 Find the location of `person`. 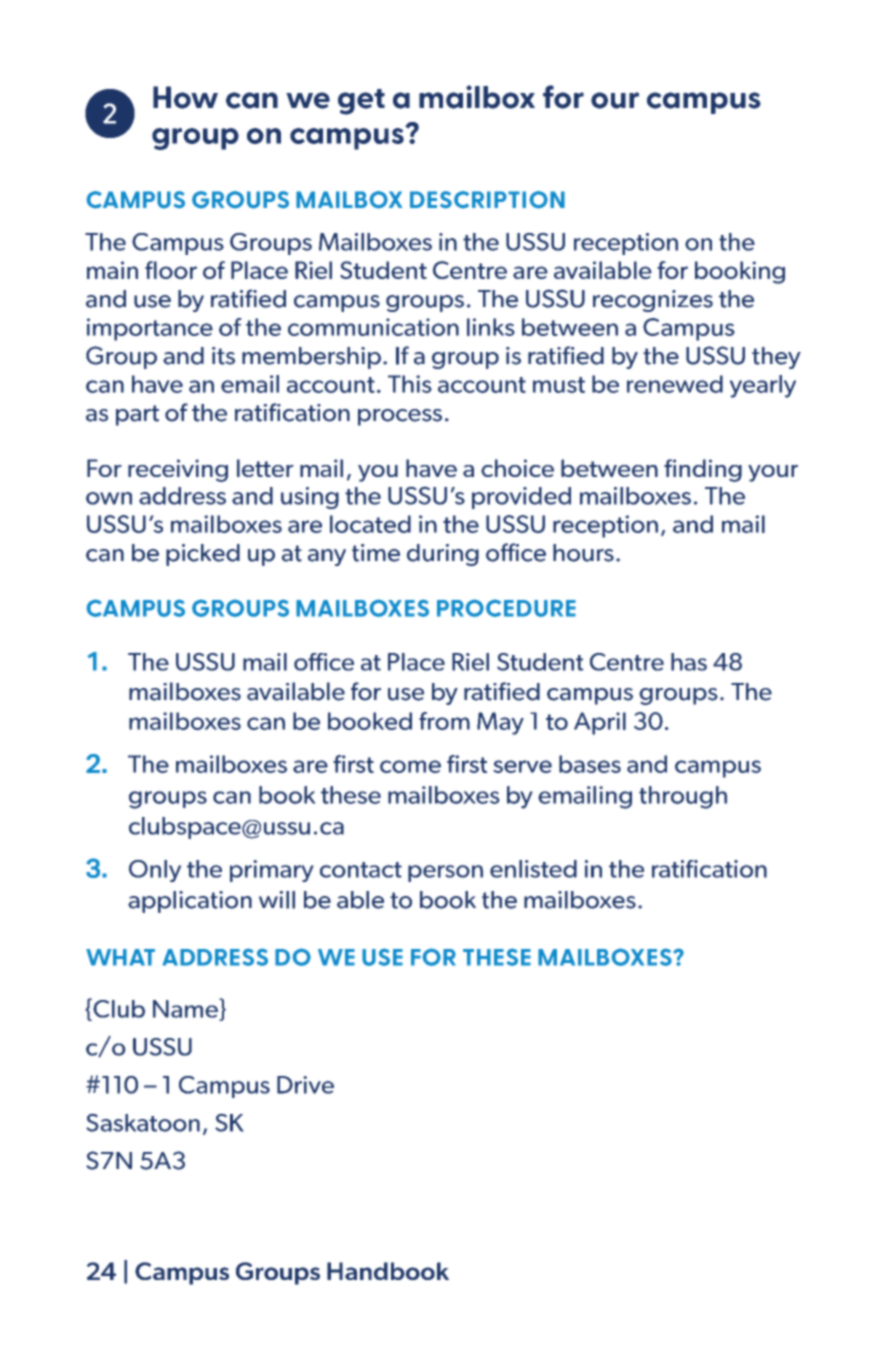

person is located at coordinates (445, 873).
